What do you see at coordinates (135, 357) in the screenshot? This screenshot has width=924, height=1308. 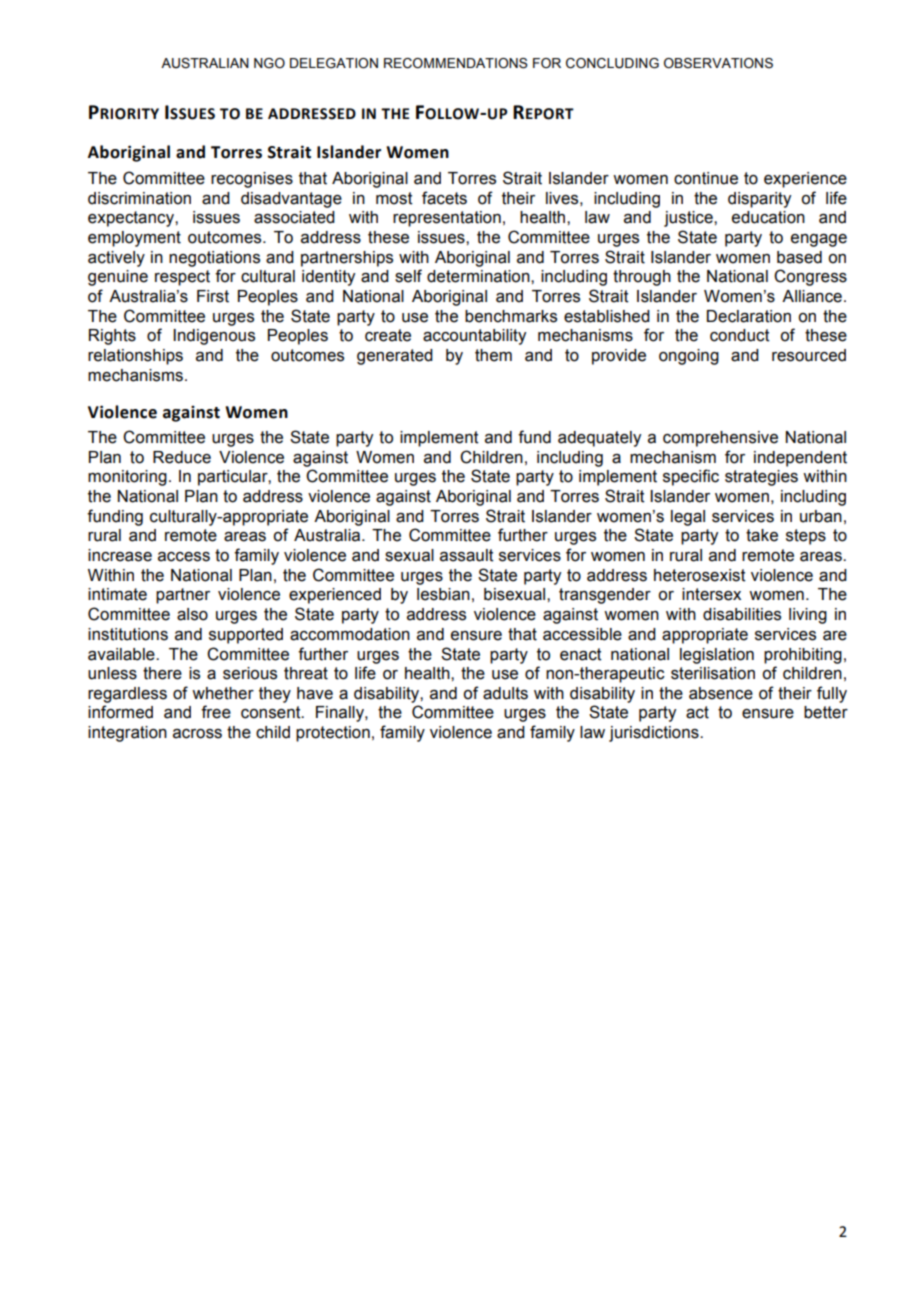 I see `relationships` at bounding box center [135, 357].
